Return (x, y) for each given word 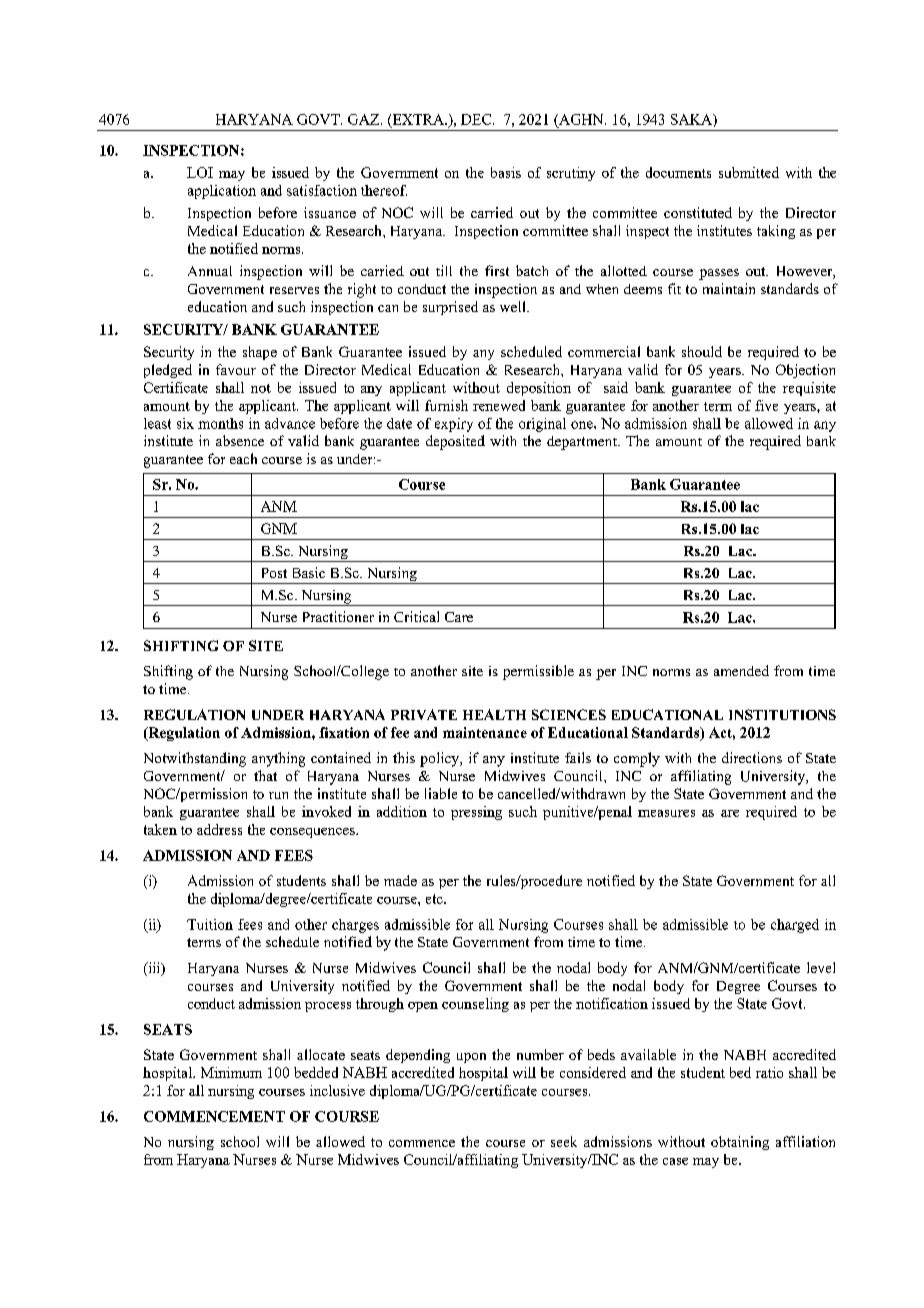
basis (506, 172)
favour (236, 369)
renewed (499, 405)
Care (459, 617)
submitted (749, 172)
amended (741, 670)
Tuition (210, 924)
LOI (200, 172)
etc (435, 899)
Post (274, 573)
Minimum (231, 1072)
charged (795, 926)
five (766, 405)
